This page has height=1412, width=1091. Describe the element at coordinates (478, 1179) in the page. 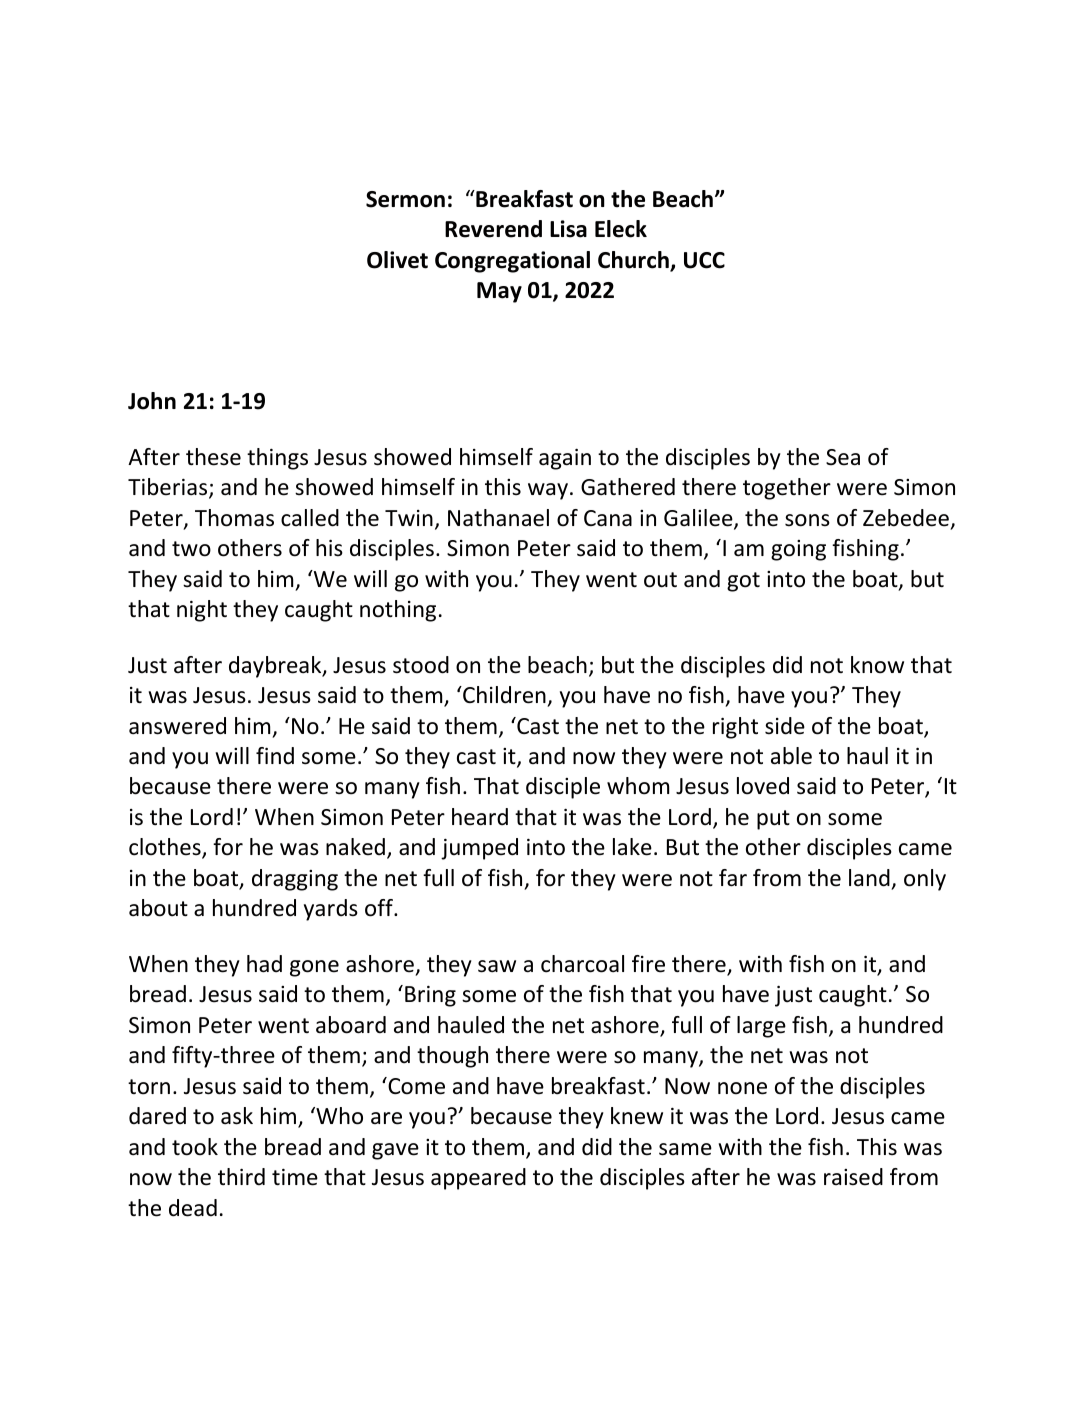

I see `appeared` at that location.
